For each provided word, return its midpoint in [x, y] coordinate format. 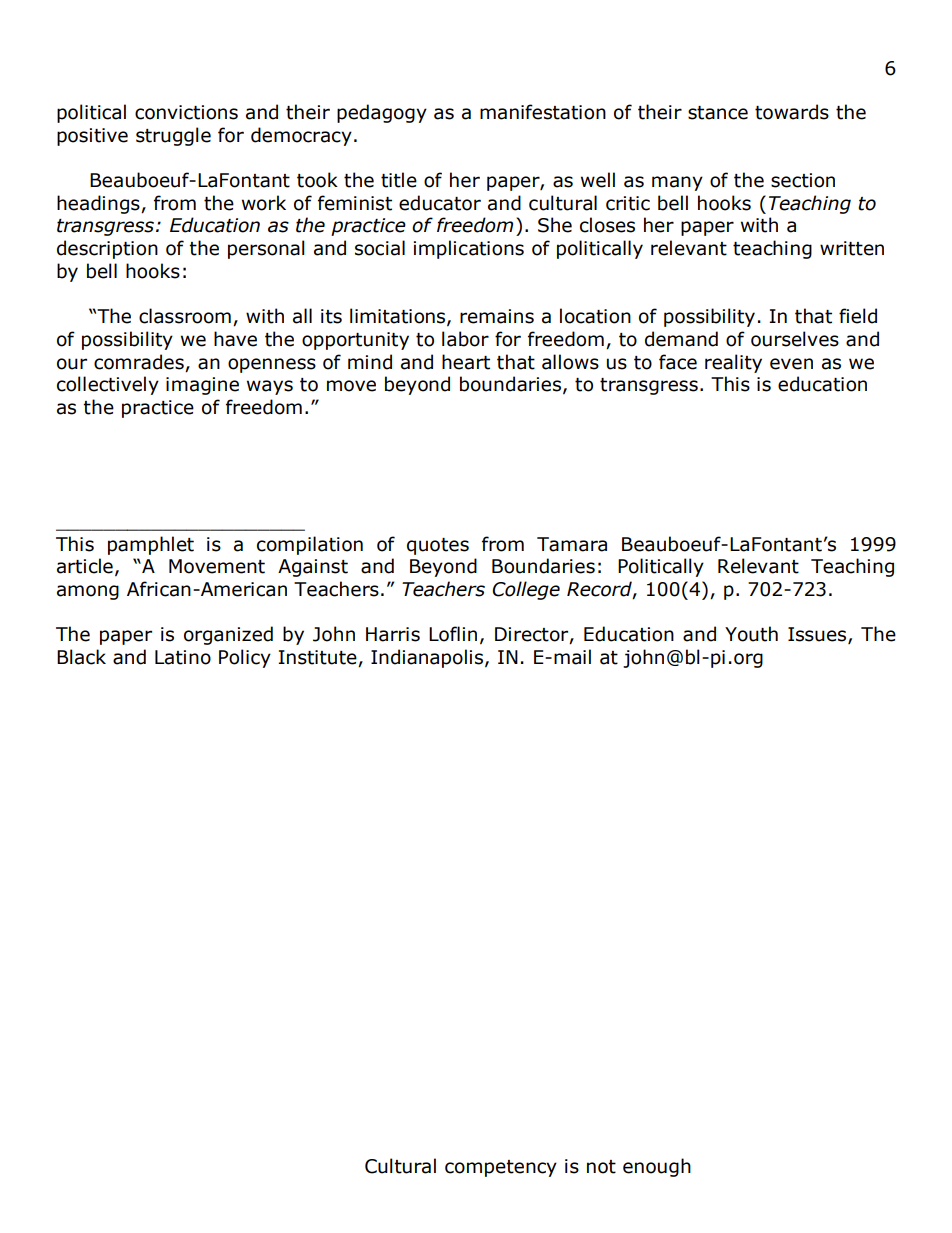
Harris [393, 634]
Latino [183, 657]
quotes [438, 546]
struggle [173, 136]
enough [657, 1167]
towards [792, 112]
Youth [751, 634]
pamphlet [151, 545]
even [791, 364]
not [601, 1167]
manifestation [543, 112]
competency [501, 1168]
